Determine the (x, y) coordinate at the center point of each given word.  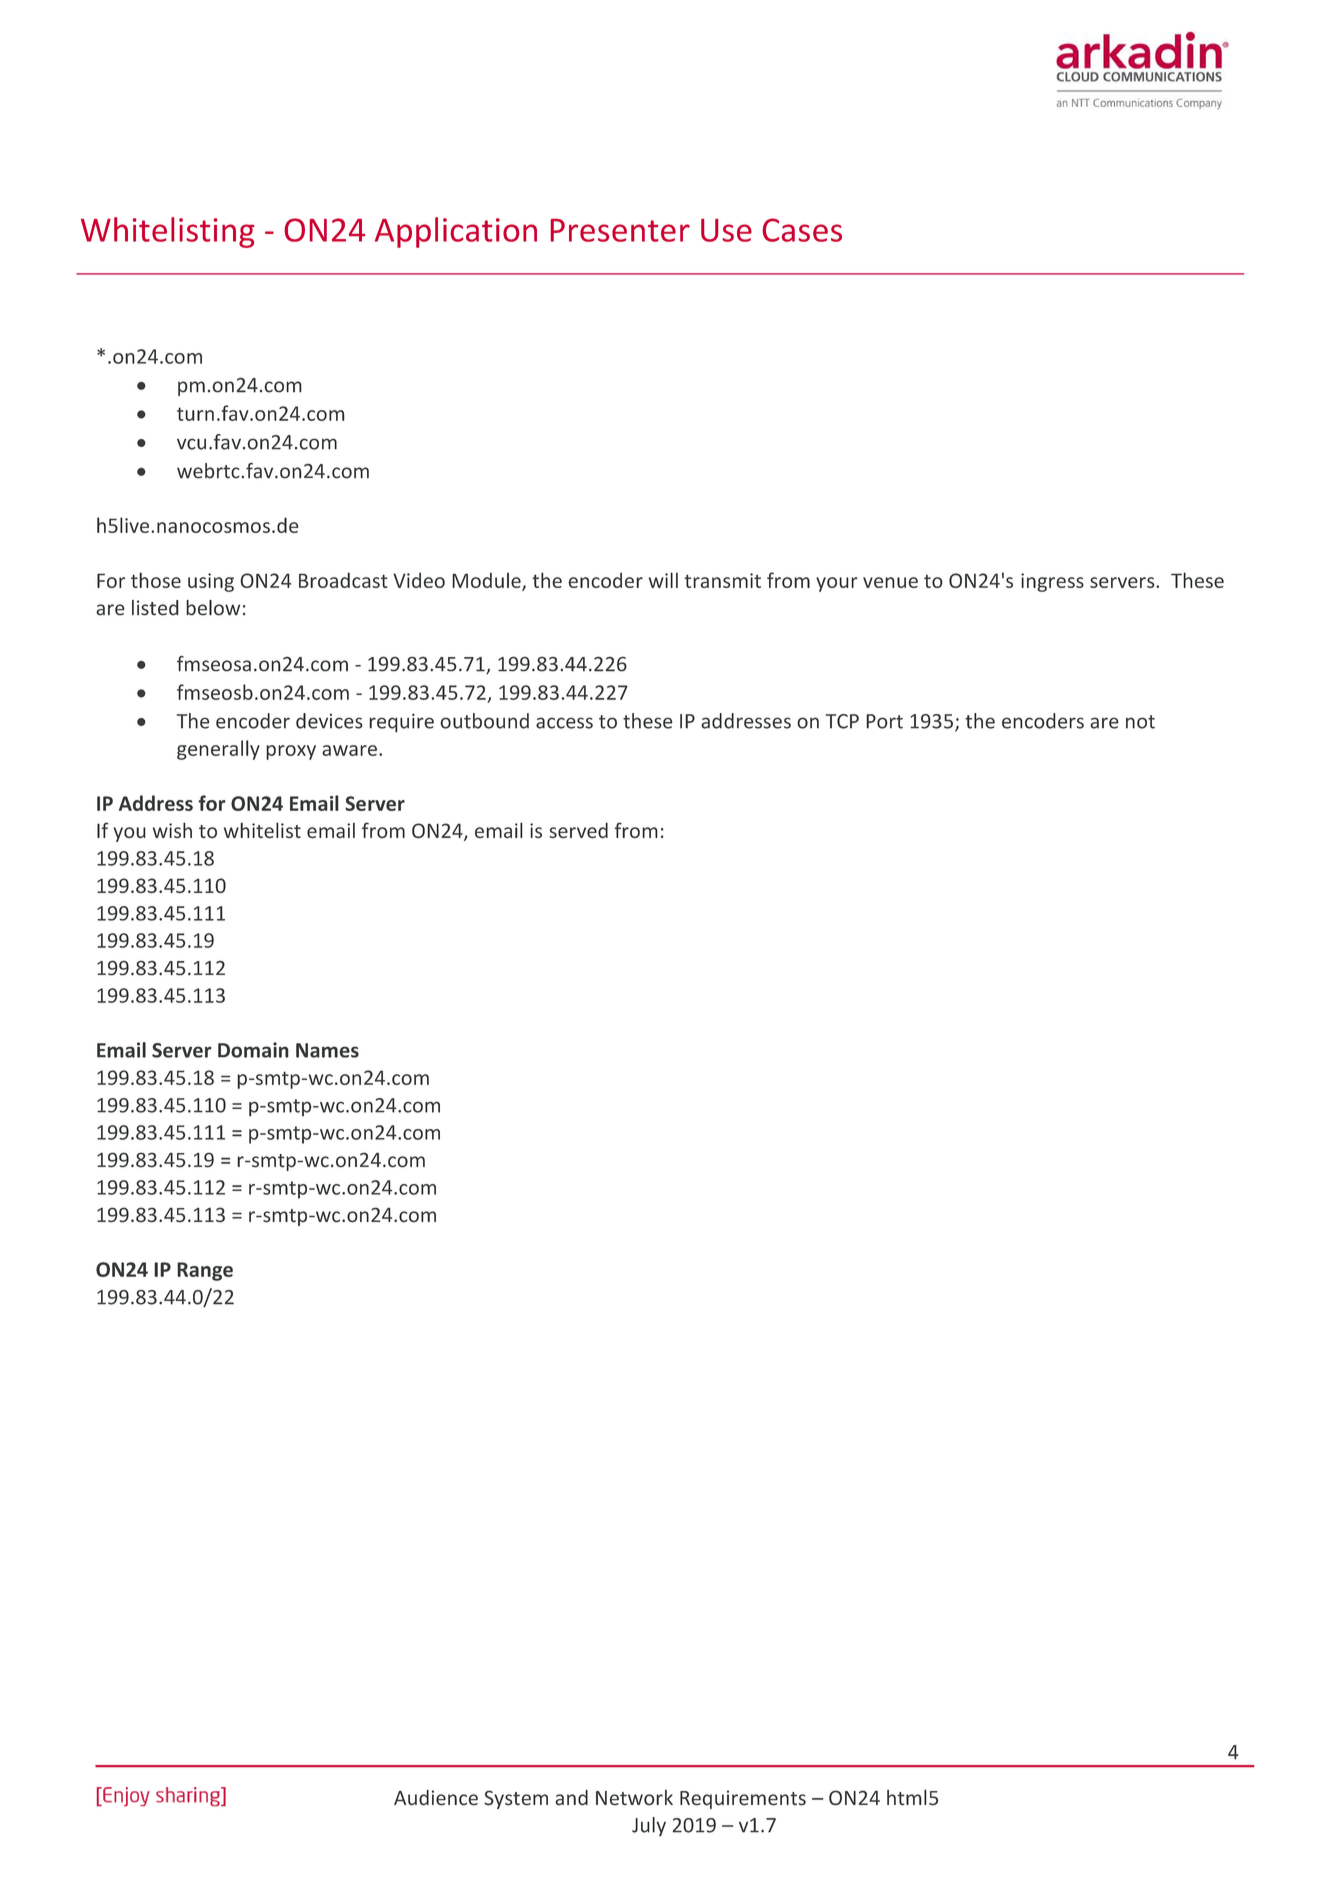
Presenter (620, 230)
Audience (436, 1798)
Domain (253, 1050)
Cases (802, 230)
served (578, 830)
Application (456, 232)
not (1140, 722)
